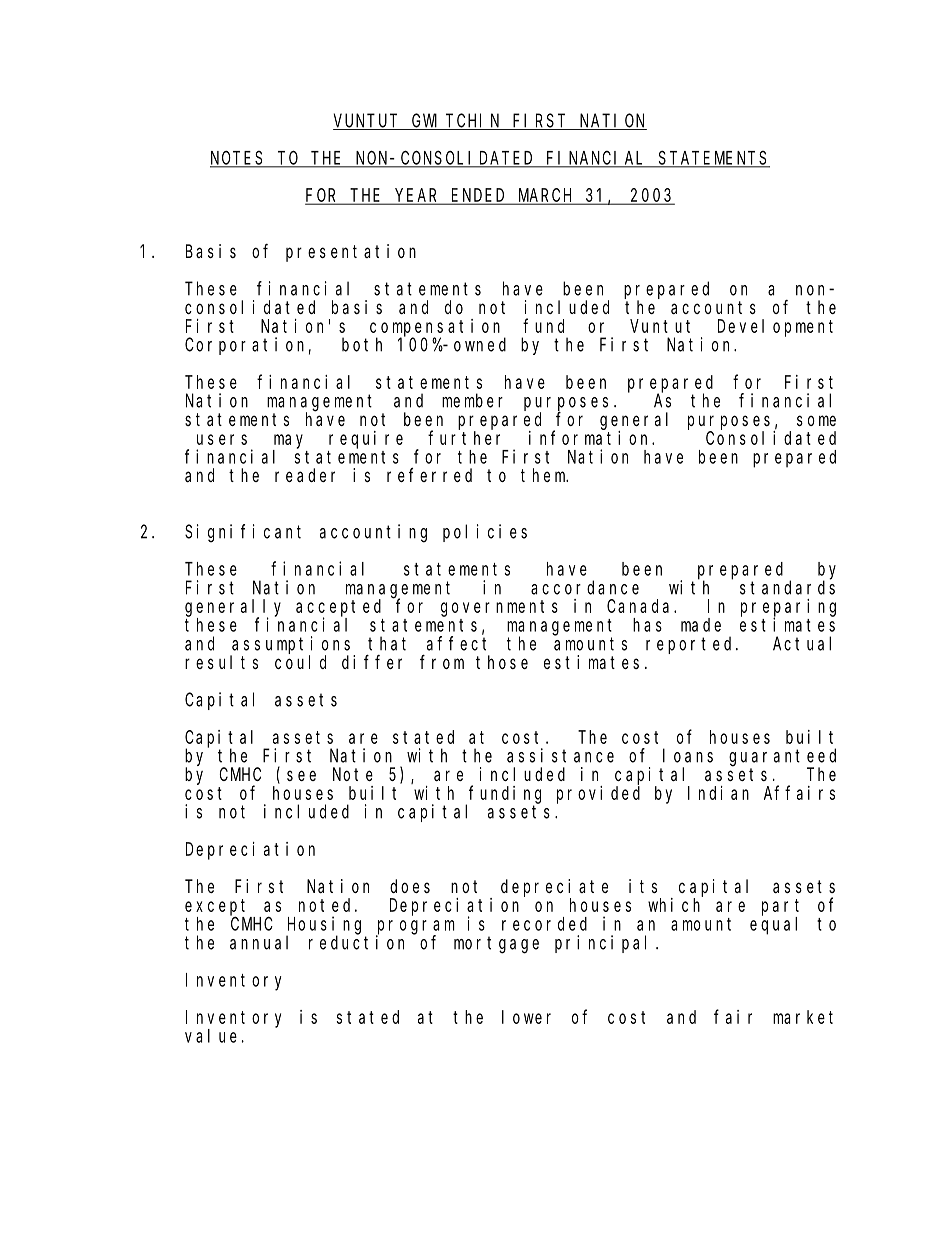 The height and width of the screenshot is (1233, 952). I want to click on compensation, so click(437, 328).
